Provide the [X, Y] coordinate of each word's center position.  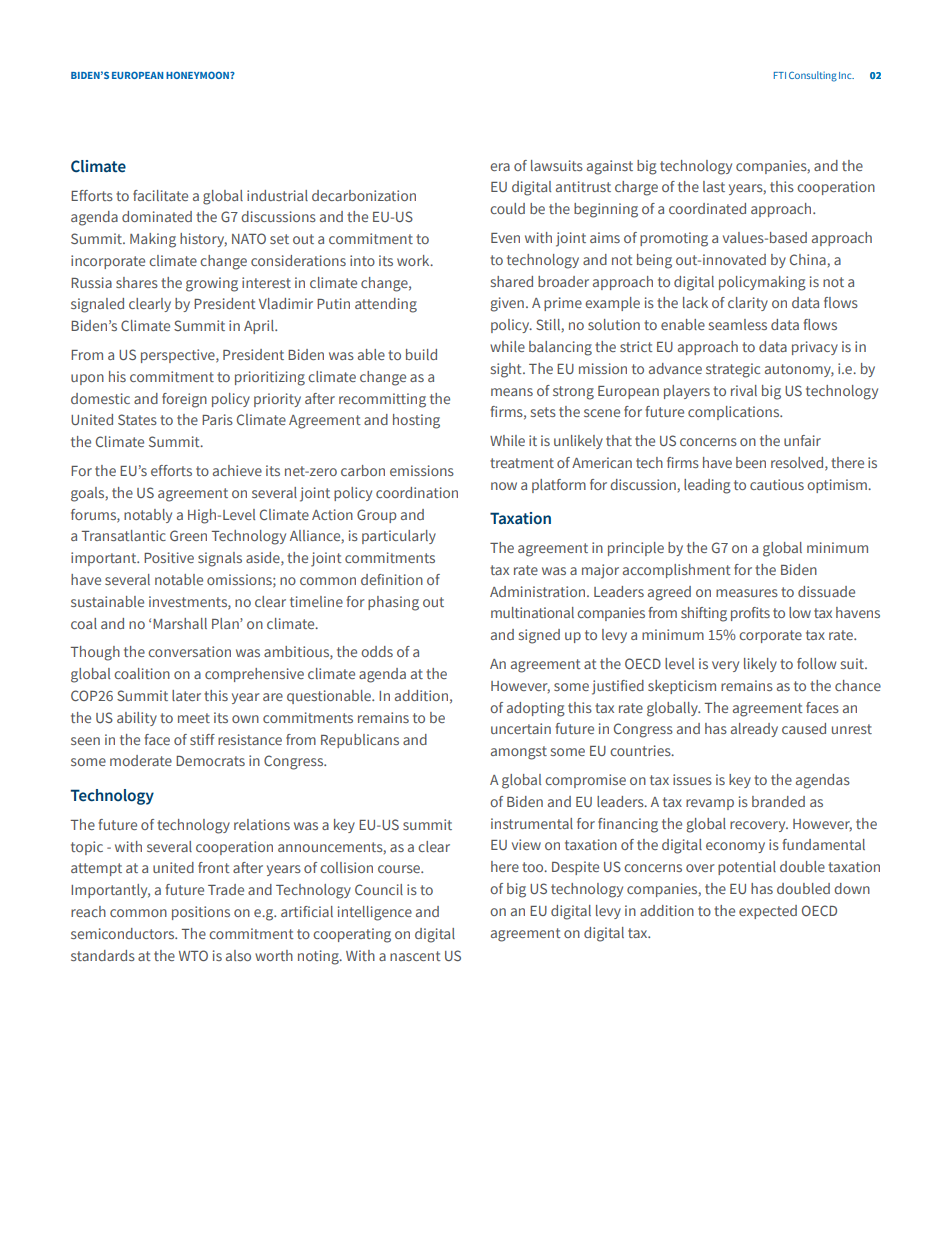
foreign [184, 400]
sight [507, 370]
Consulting [813, 76]
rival [744, 390]
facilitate [160, 195]
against [610, 167]
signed [539, 636]
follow [816, 663]
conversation [189, 651]
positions [201, 913]
